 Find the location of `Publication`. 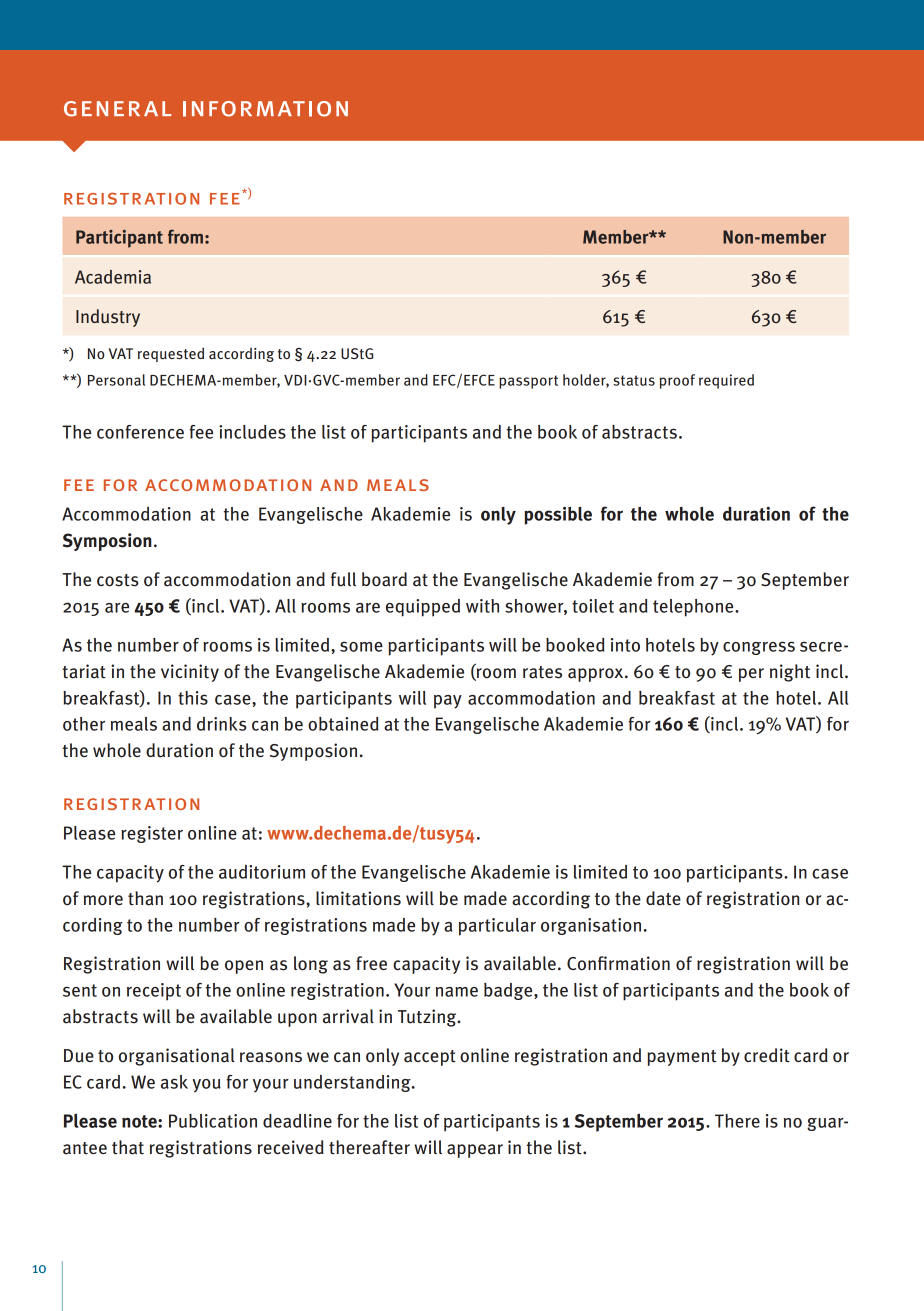

Publication is located at coordinates (213, 1121).
